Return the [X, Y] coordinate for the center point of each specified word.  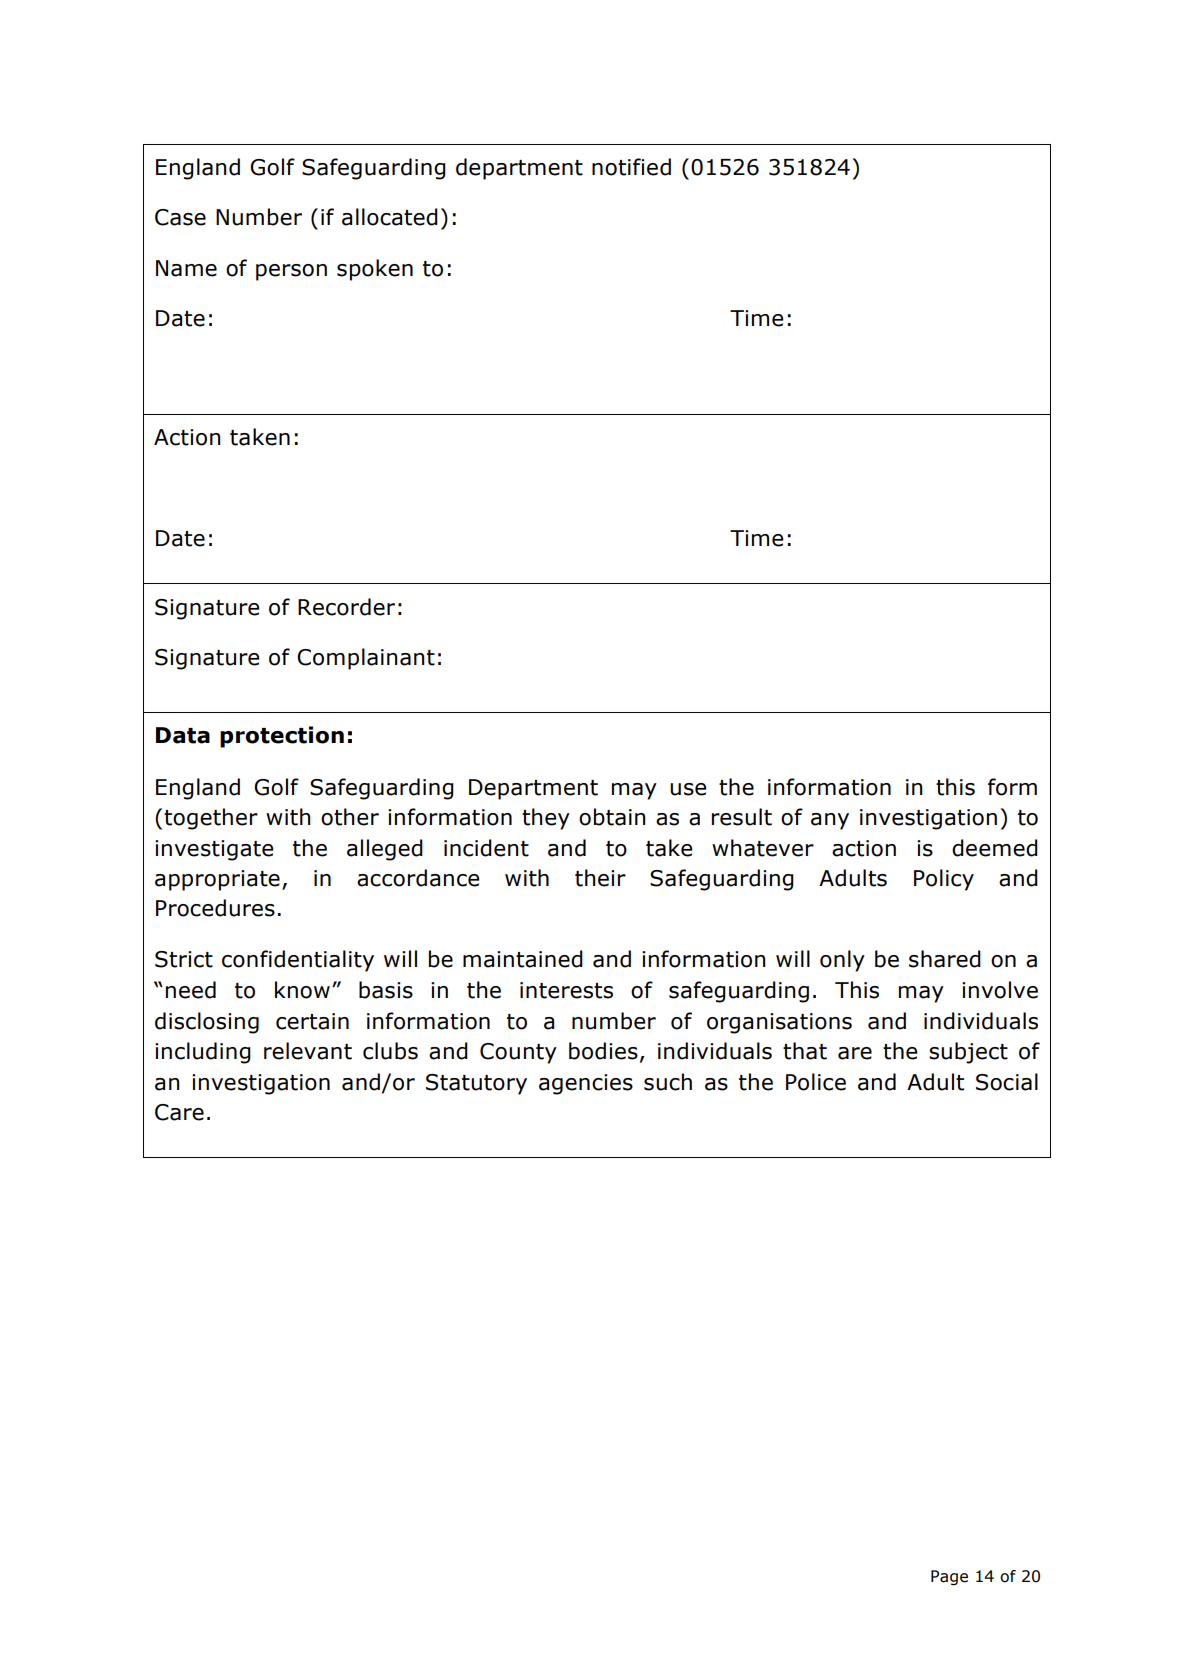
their [600, 878]
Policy [944, 880]
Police [816, 1082]
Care [179, 1112]
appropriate [217, 880]
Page [949, 1578]
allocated [390, 217]
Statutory [476, 1084]
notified [631, 167]
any [830, 821]
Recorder [346, 607]
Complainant [366, 659]
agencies [586, 1084]
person [291, 272]
